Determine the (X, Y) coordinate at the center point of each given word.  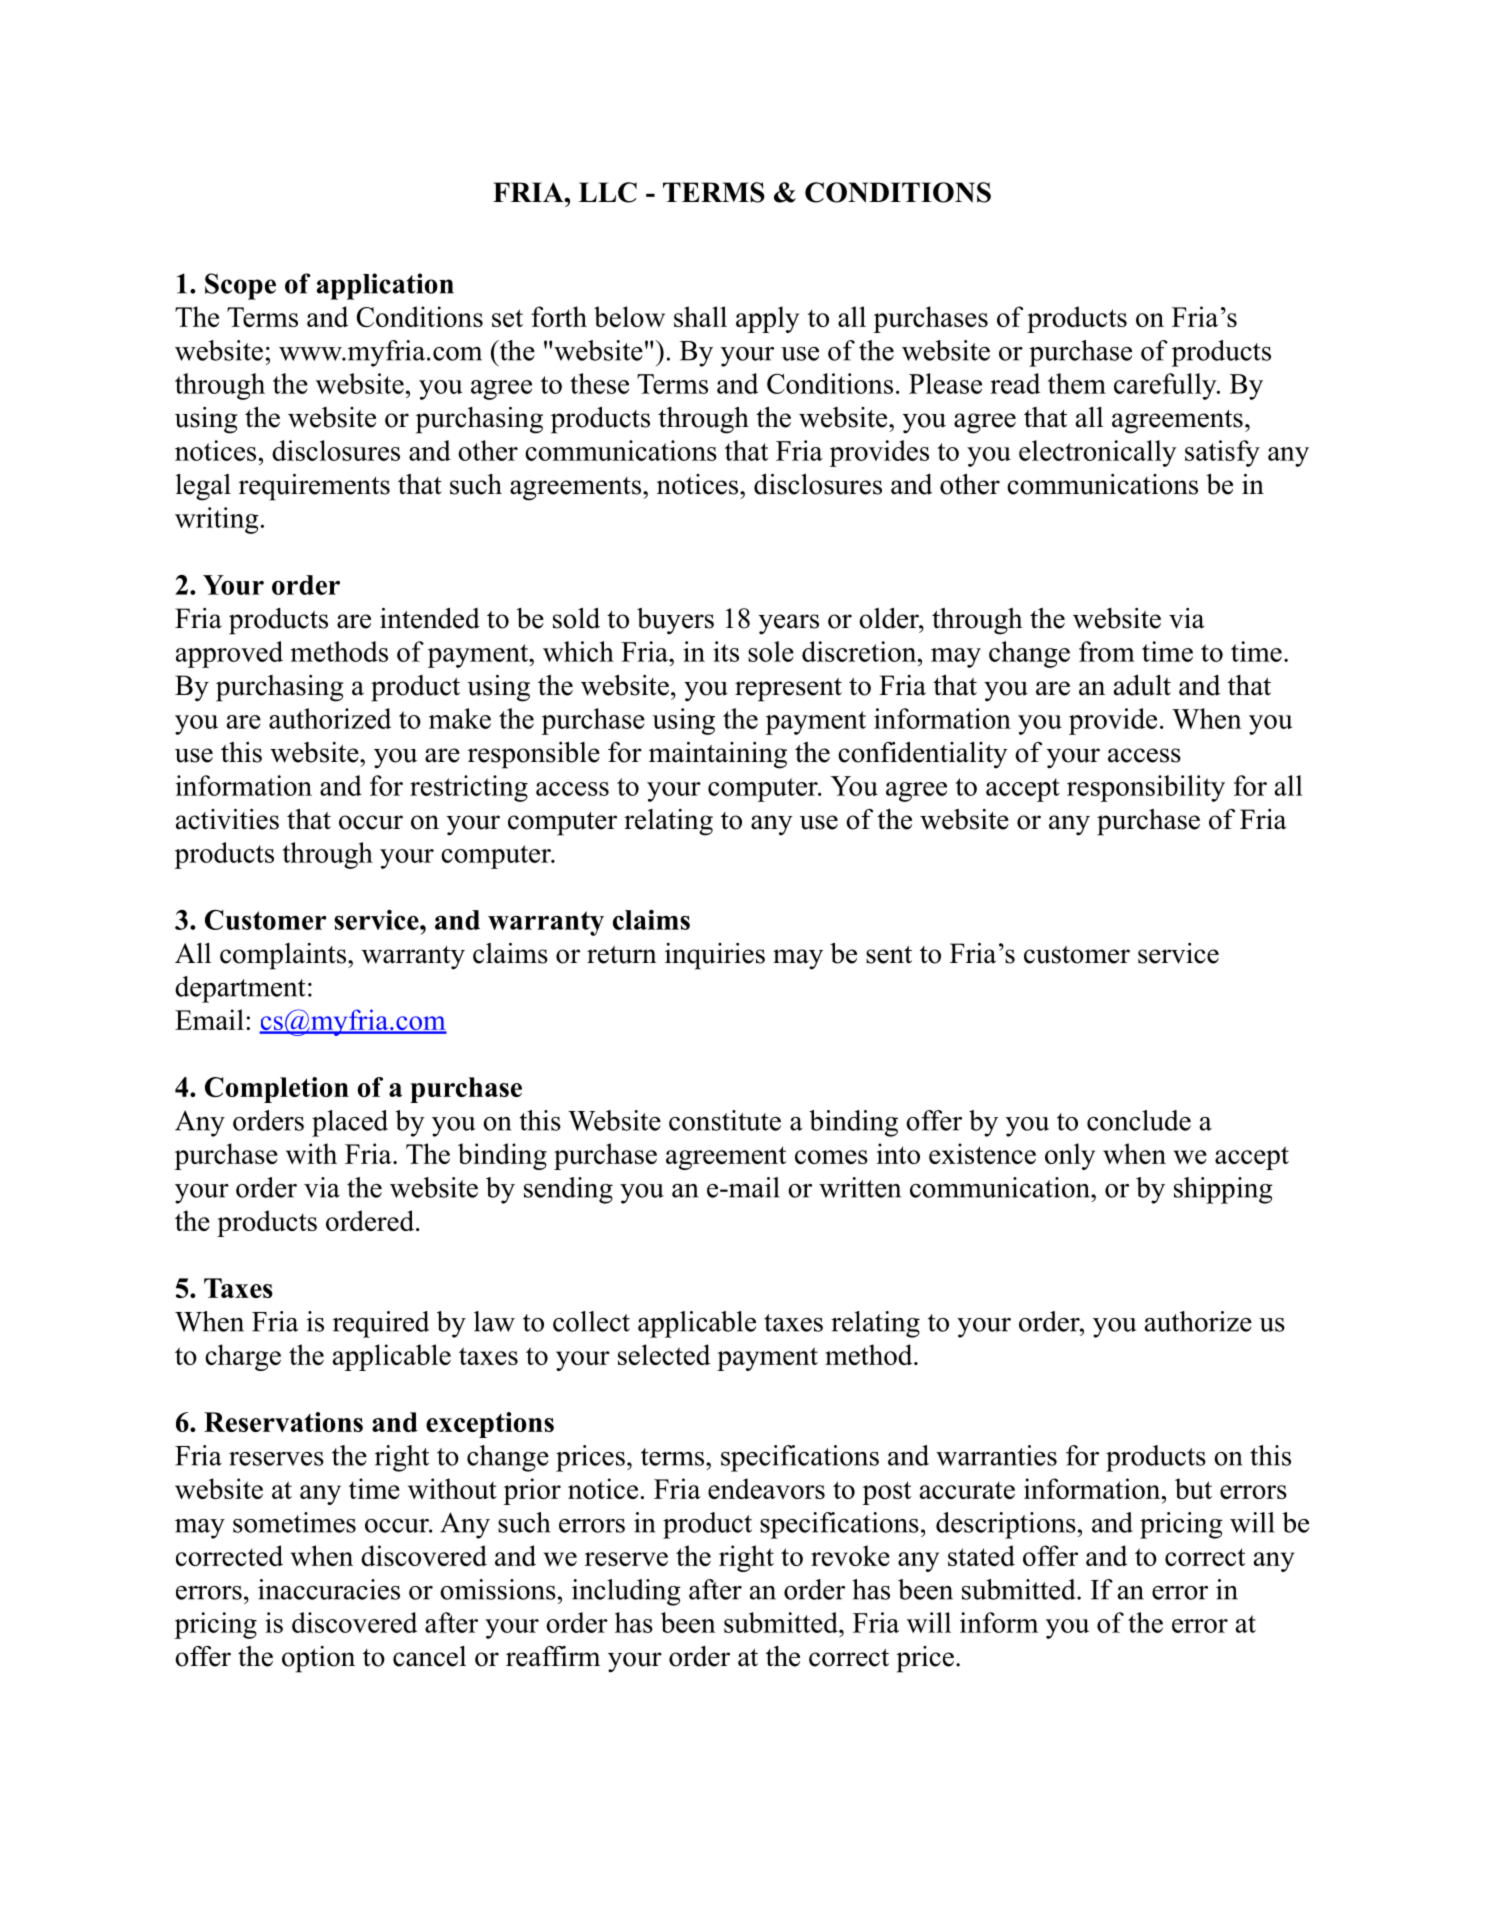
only (1070, 1156)
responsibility (1146, 788)
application (385, 286)
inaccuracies (329, 1589)
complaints (283, 956)
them (1077, 383)
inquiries (715, 956)
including (626, 1592)
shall (700, 316)
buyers (675, 621)
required (381, 1324)
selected (664, 1354)
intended (430, 618)
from (1107, 651)
